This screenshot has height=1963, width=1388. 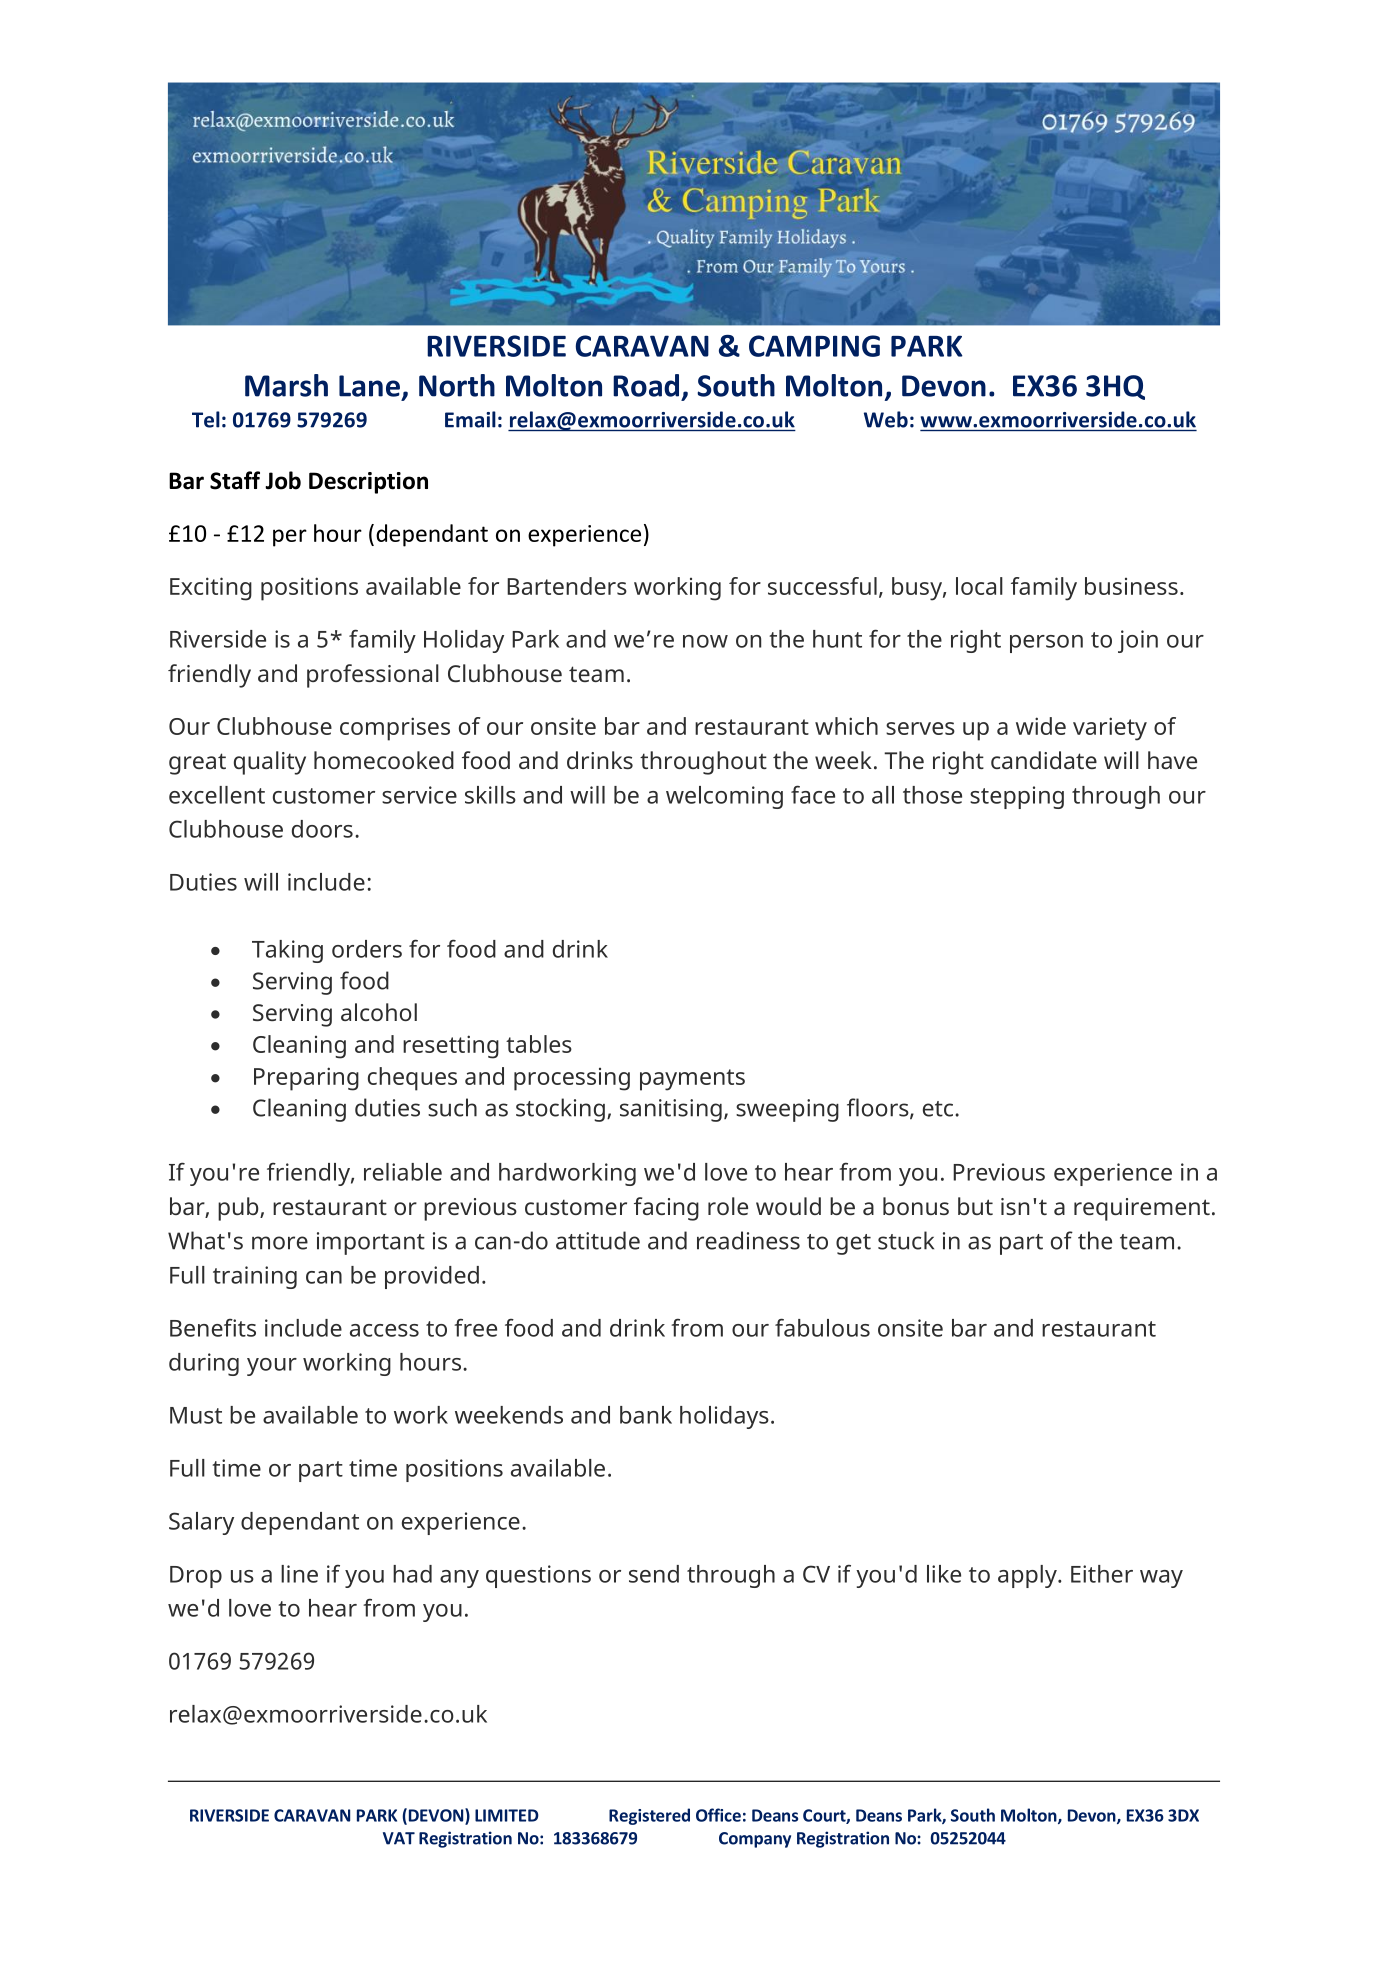 What do you see at coordinates (646, 385) in the screenshot?
I see `Road` at bounding box center [646, 385].
